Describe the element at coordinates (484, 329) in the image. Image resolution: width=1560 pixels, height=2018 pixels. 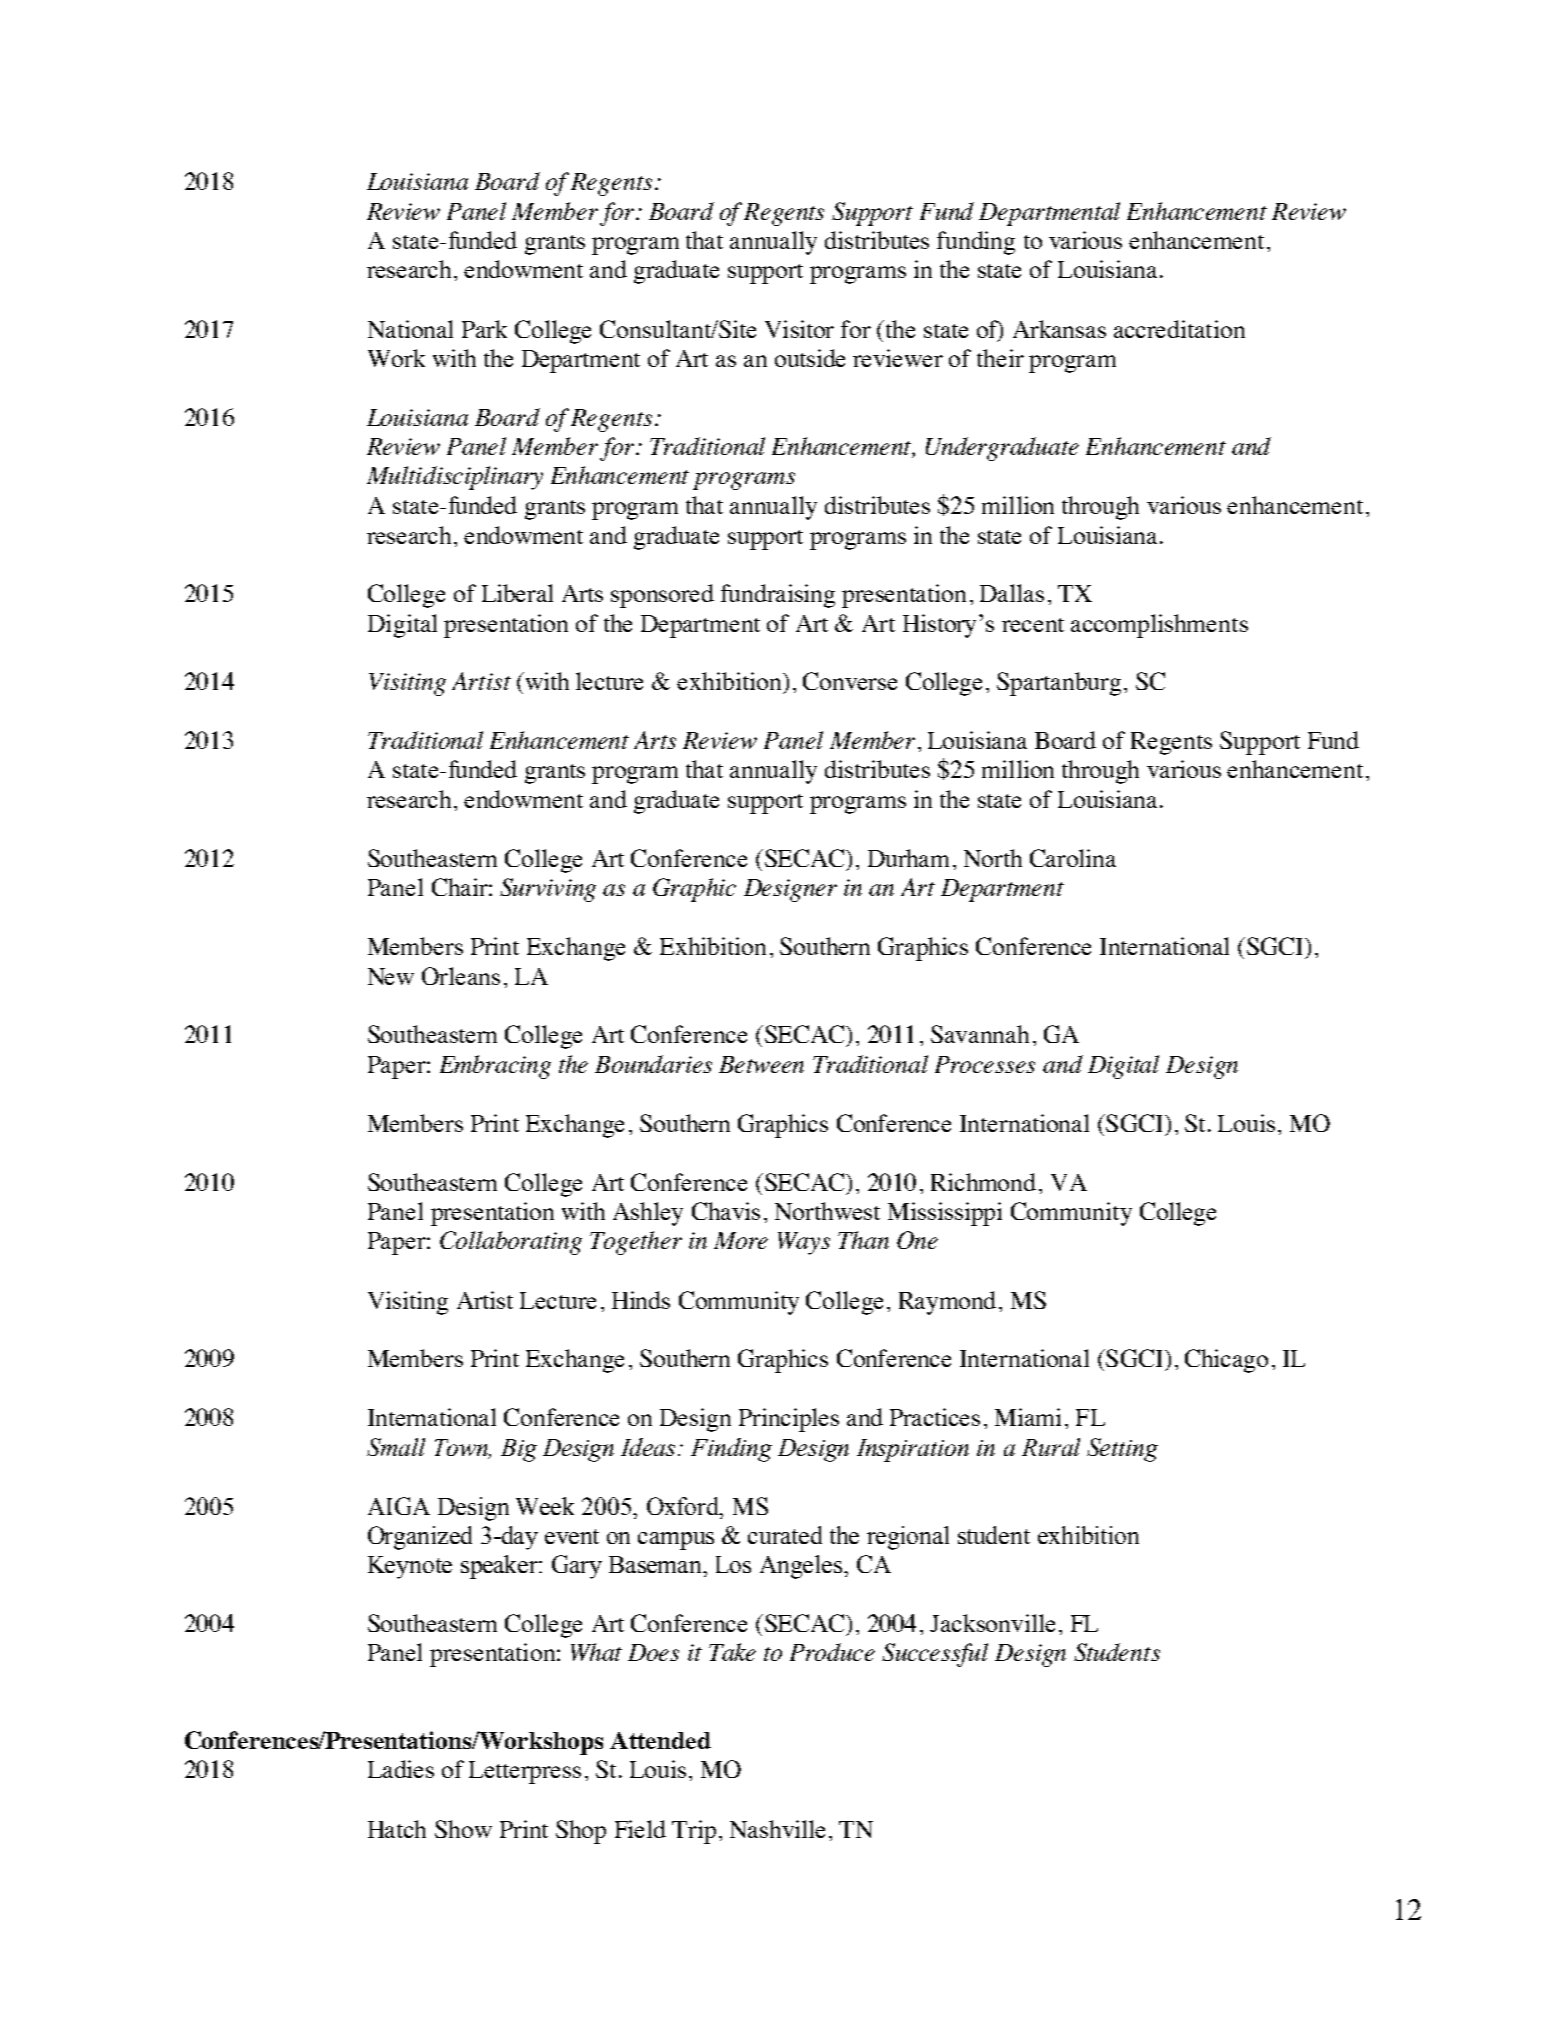
I see `Park` at that location.
